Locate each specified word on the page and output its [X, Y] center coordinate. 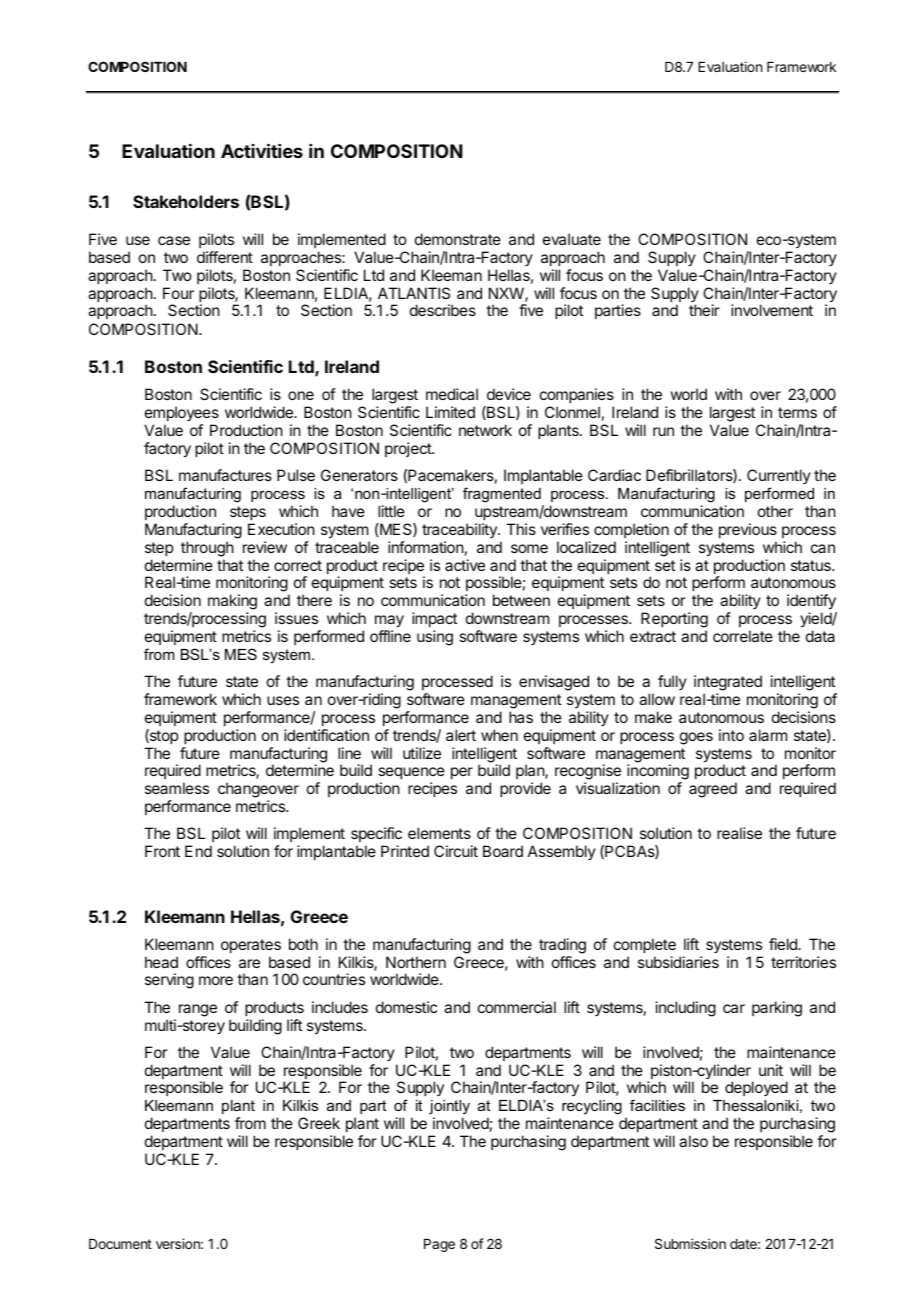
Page [439, 1245]
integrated [728, 683]
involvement [772, 310]
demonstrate [458, 239]
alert [461, 735]
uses [283, 700]
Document [120, 1244]
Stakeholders [186, 201]
